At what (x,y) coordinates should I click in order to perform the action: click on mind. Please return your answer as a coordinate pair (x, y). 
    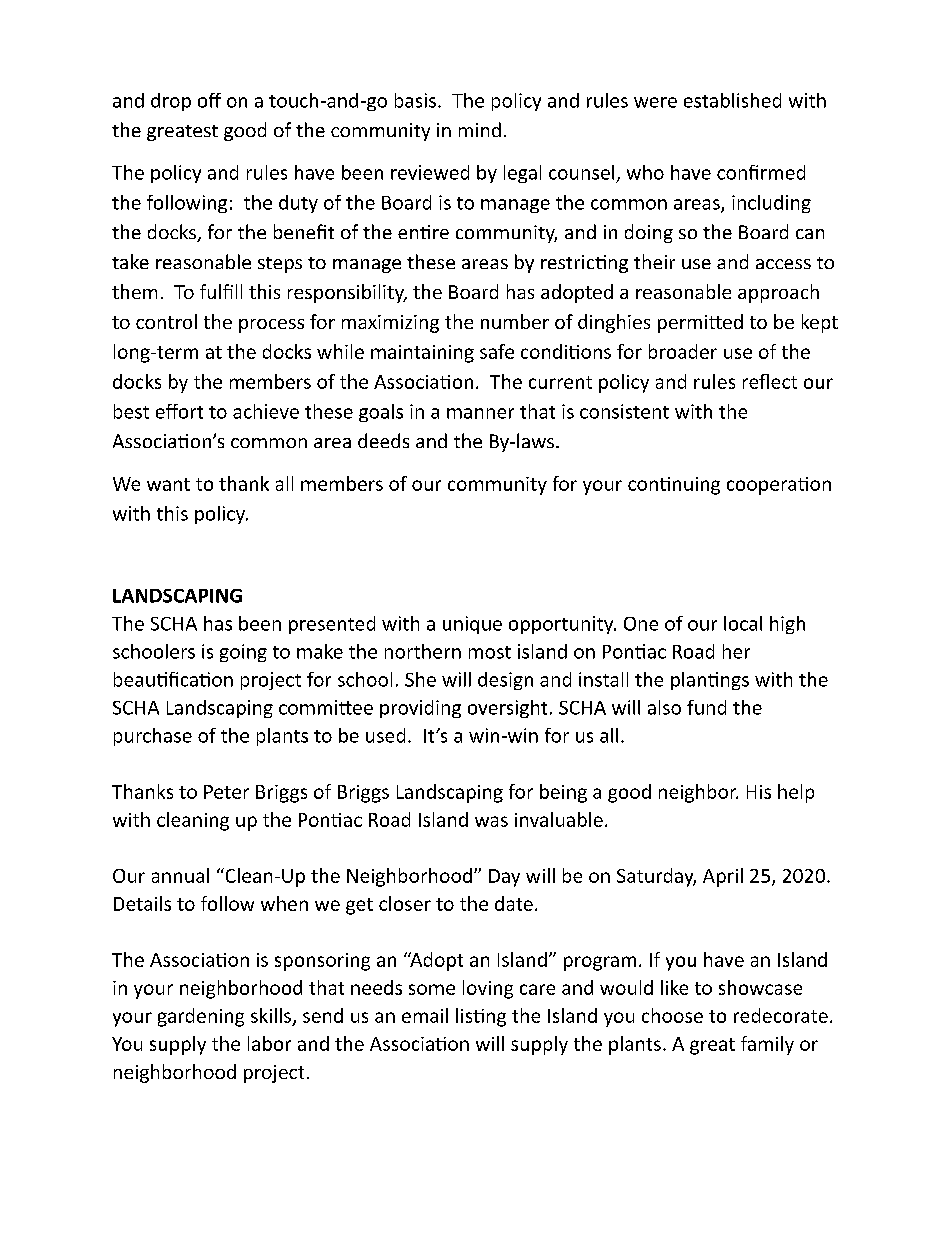
    Looking at the image, I should click on (480, 129).
